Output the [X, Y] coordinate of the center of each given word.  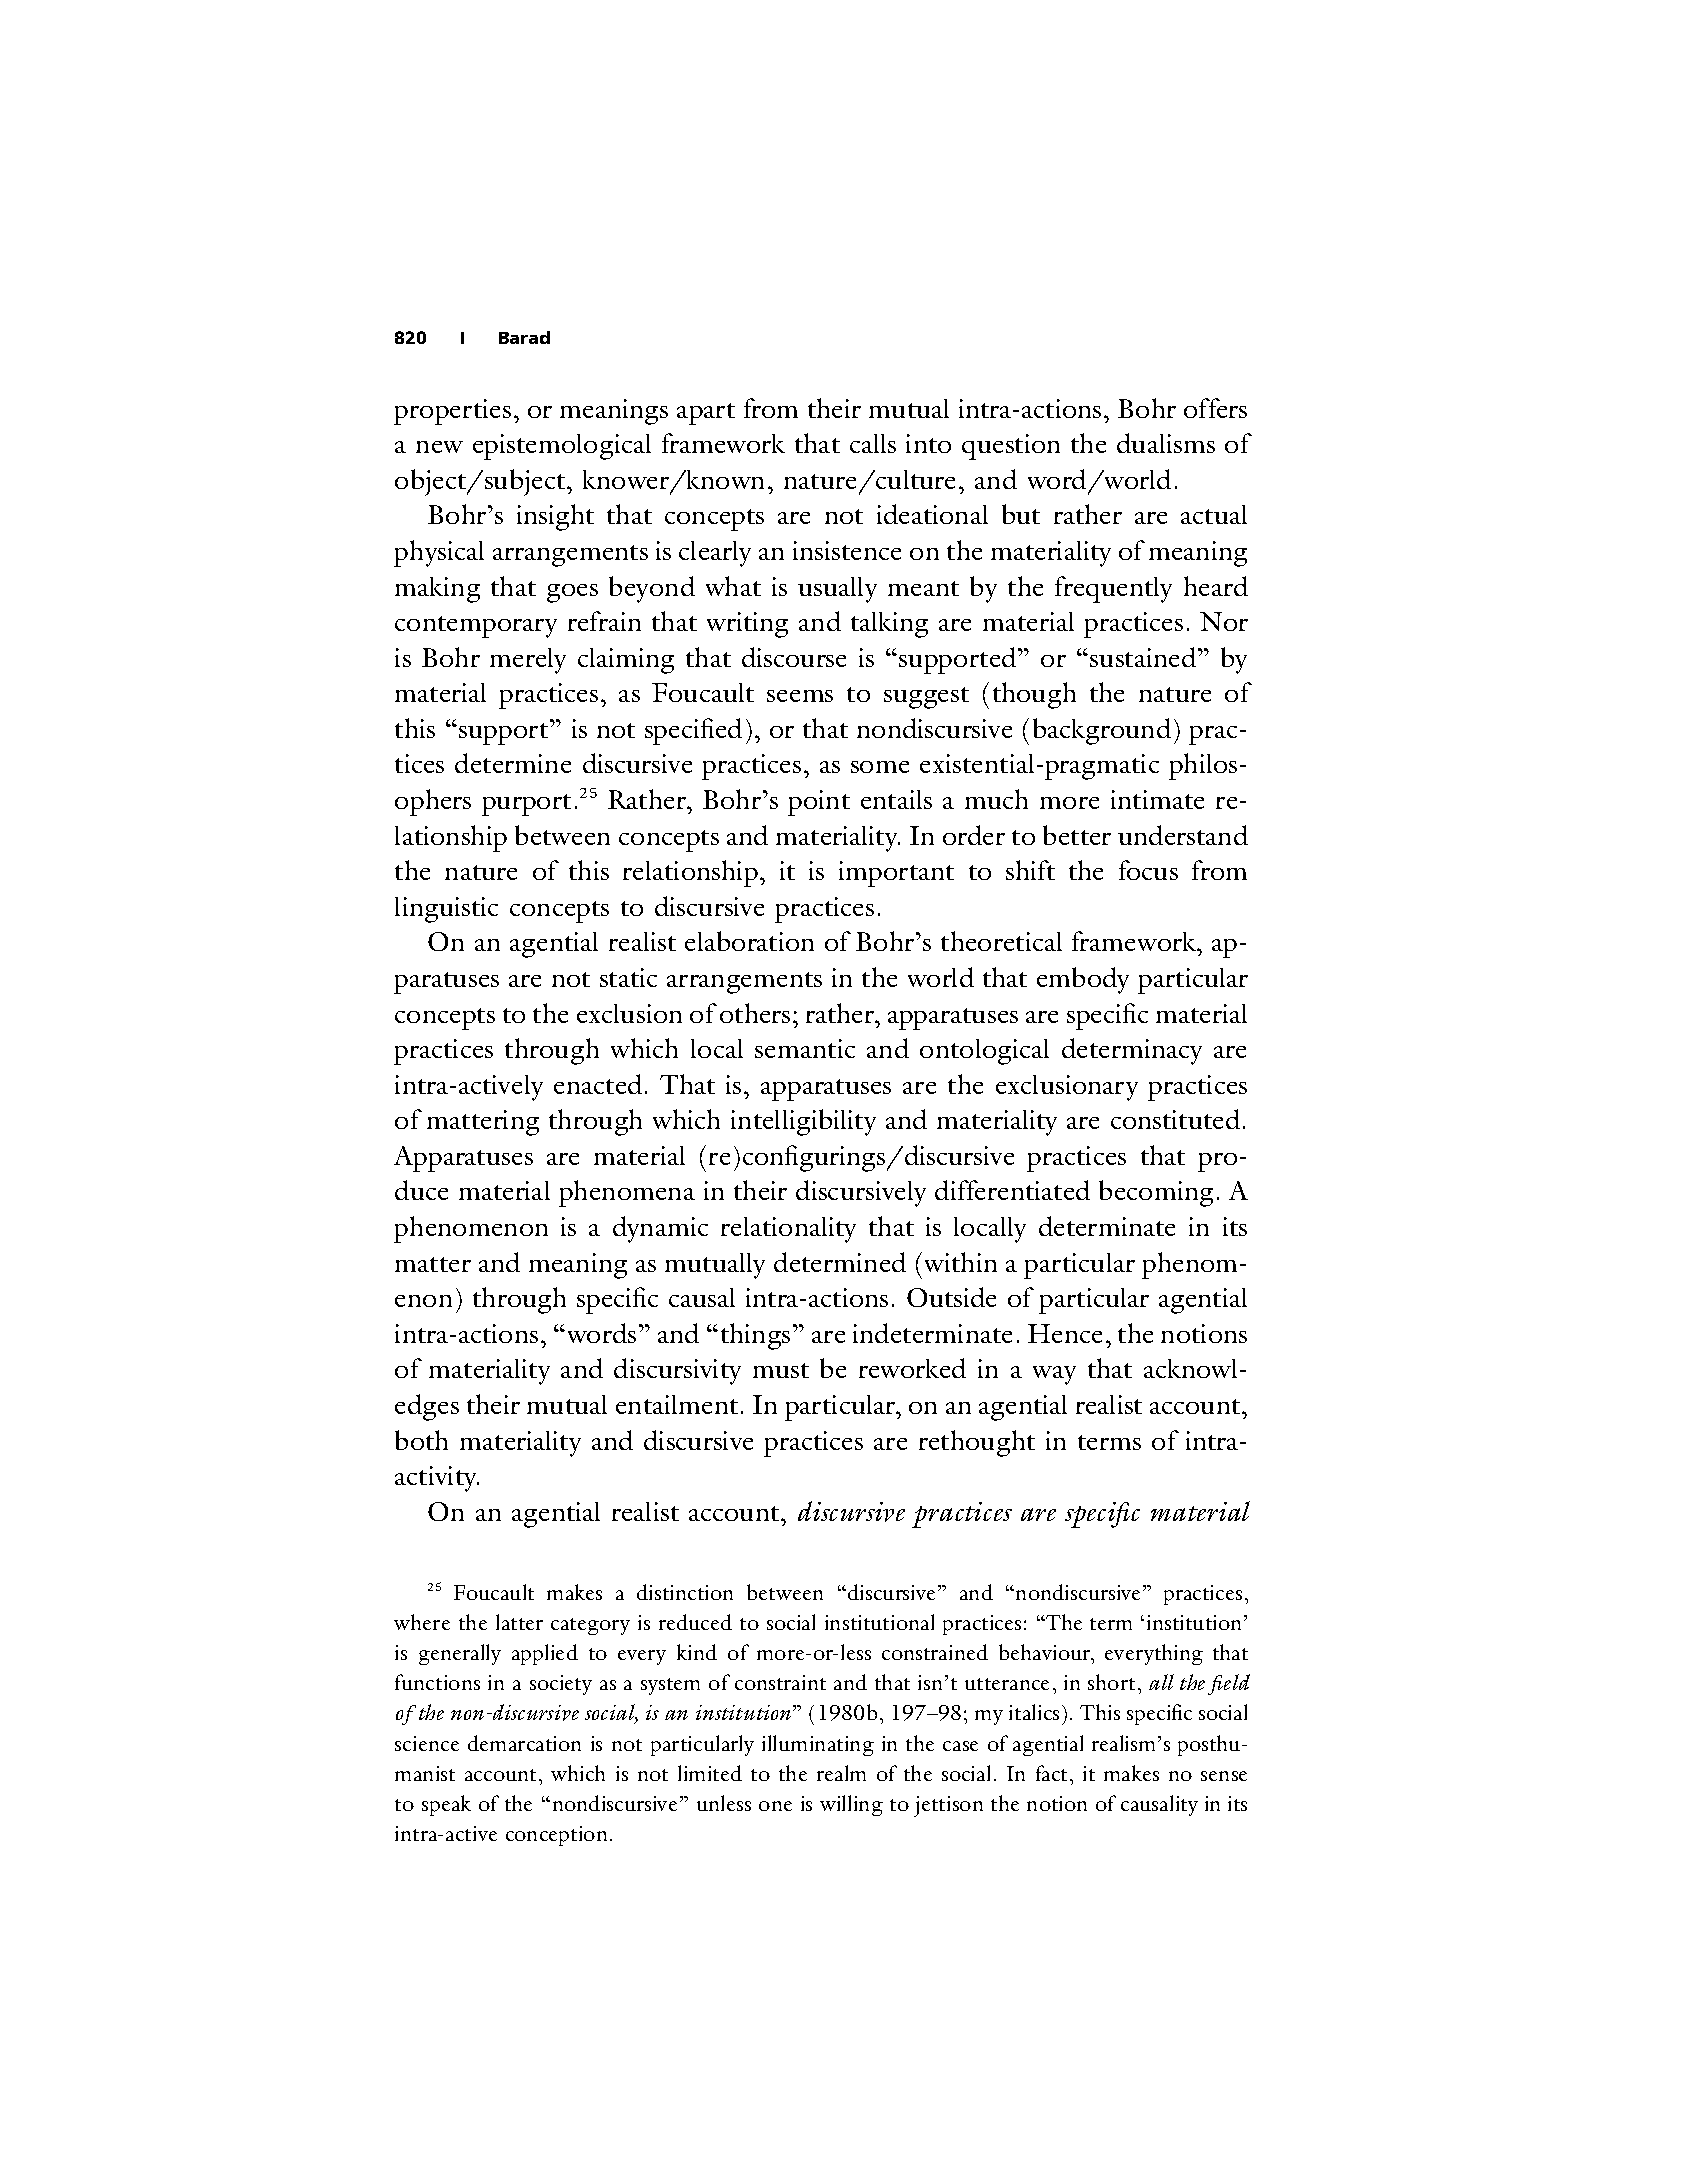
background [1102, 731]
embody [1083, 980]
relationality [788, 1230]
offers [1215, 408]
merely [528, 661]
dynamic [660, 1229]
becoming [1156, 1193]
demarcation [524, 1743]
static [628, 977]
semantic [805, 1048]
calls [873, 443]
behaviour [1046, 1654]
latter [519, 1622]
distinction [685, 1592]
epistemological [562, 447]
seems [800, 696]
